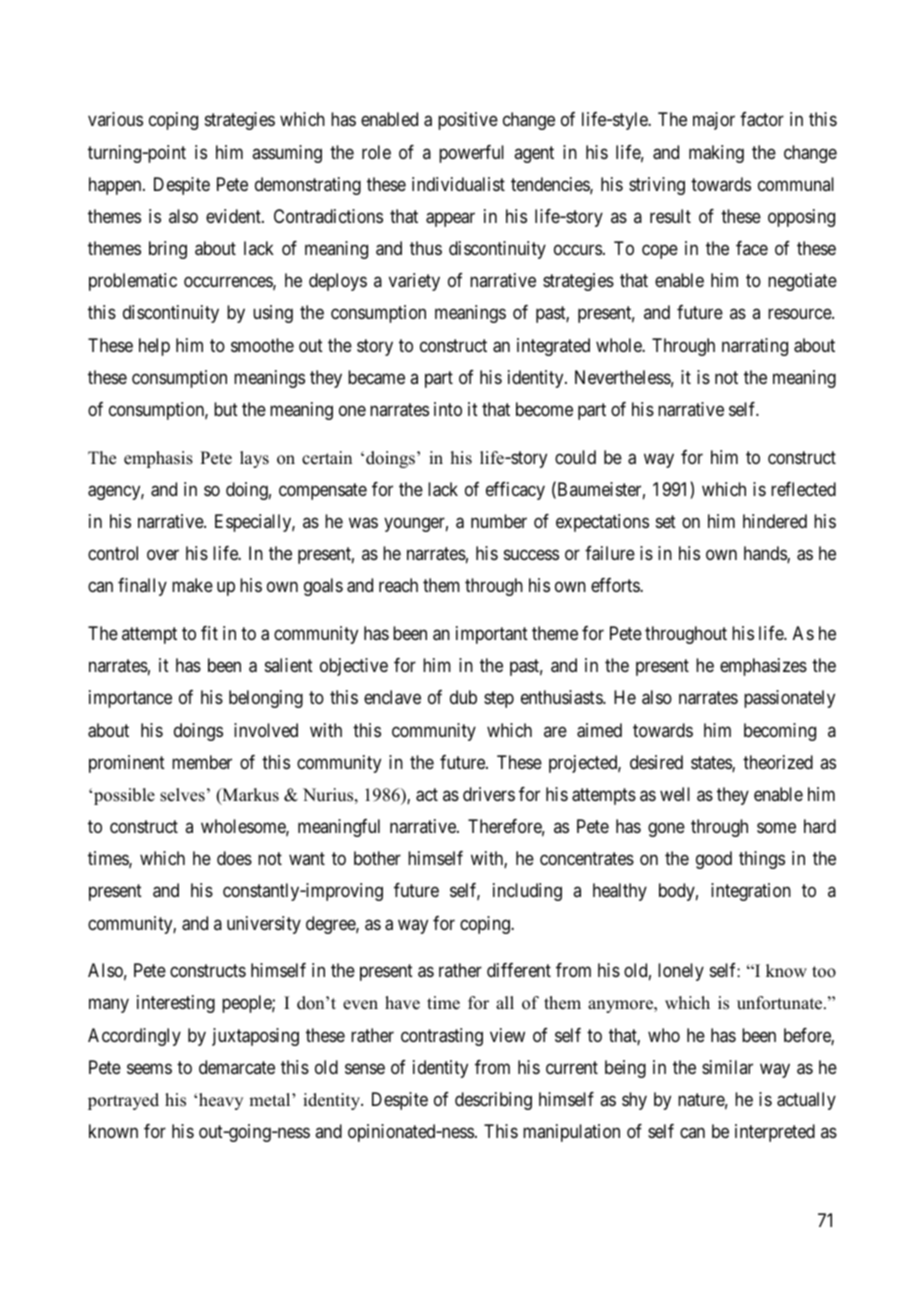  Describe the element at coordinates (515, 491) in the page. I see `efficacy` at that location.
